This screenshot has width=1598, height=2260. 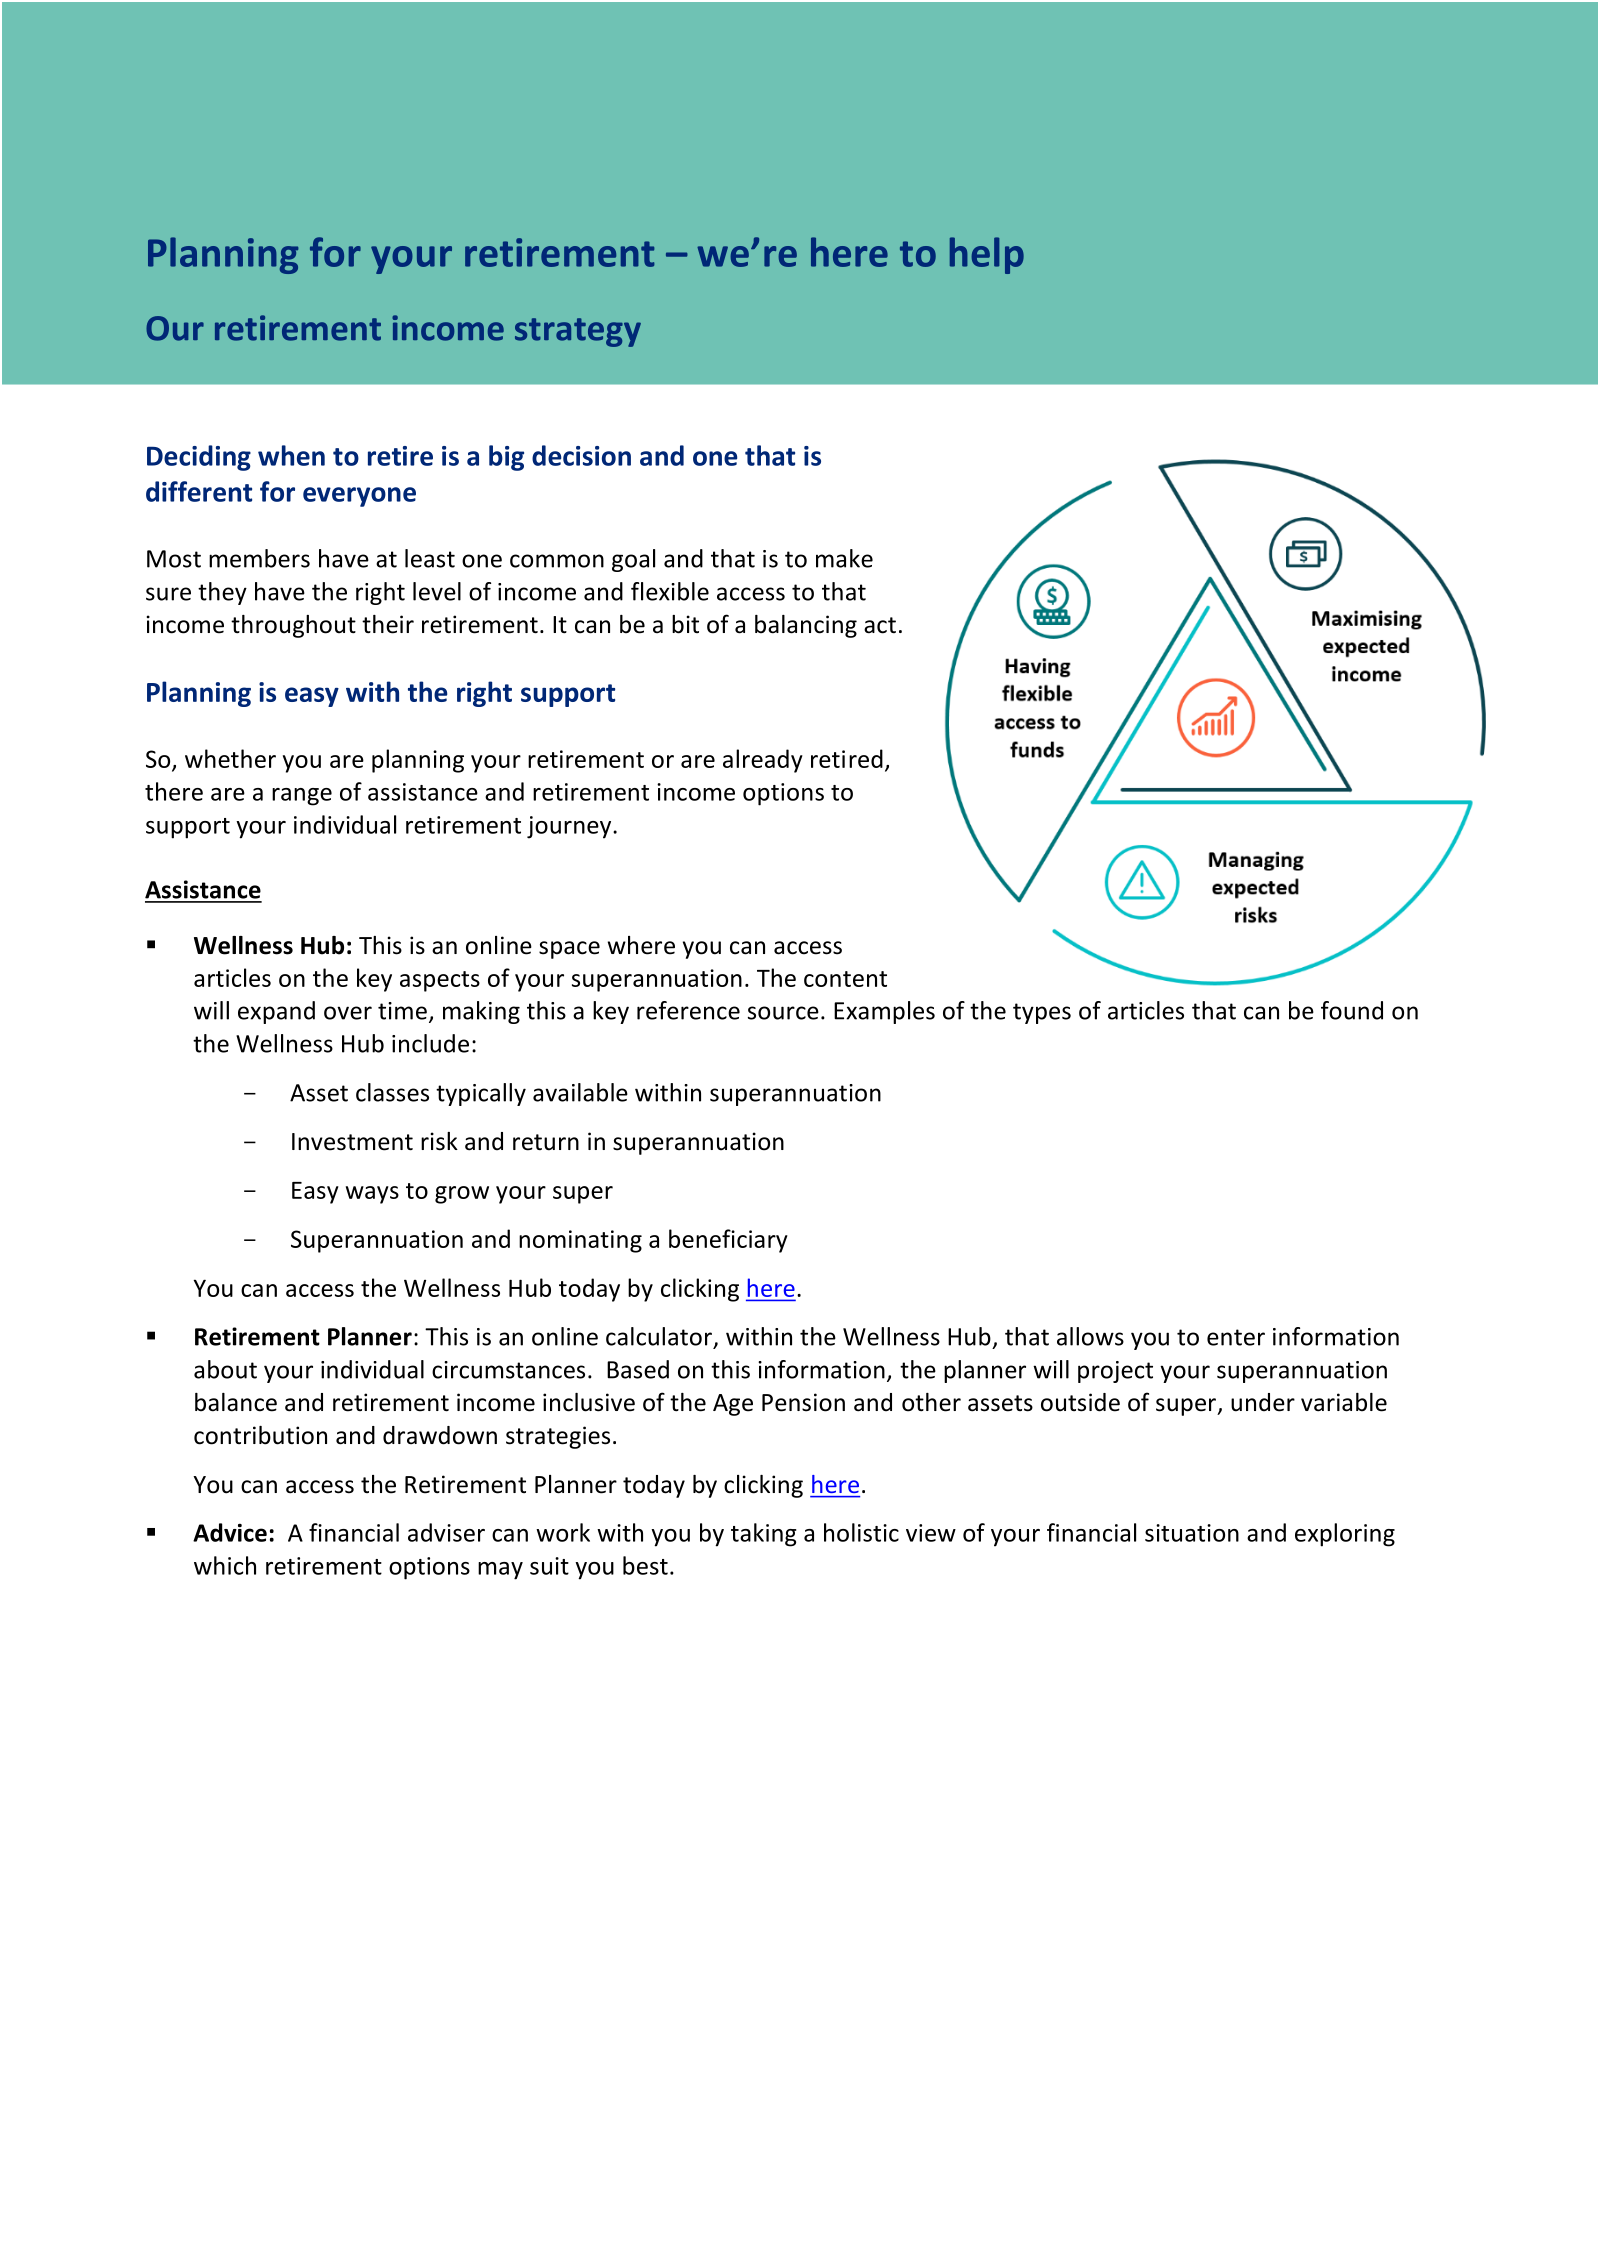 What do you see at coordinates (293, 626) in the screenshot?
I see `throughout` at bounding box center [293, 626].
